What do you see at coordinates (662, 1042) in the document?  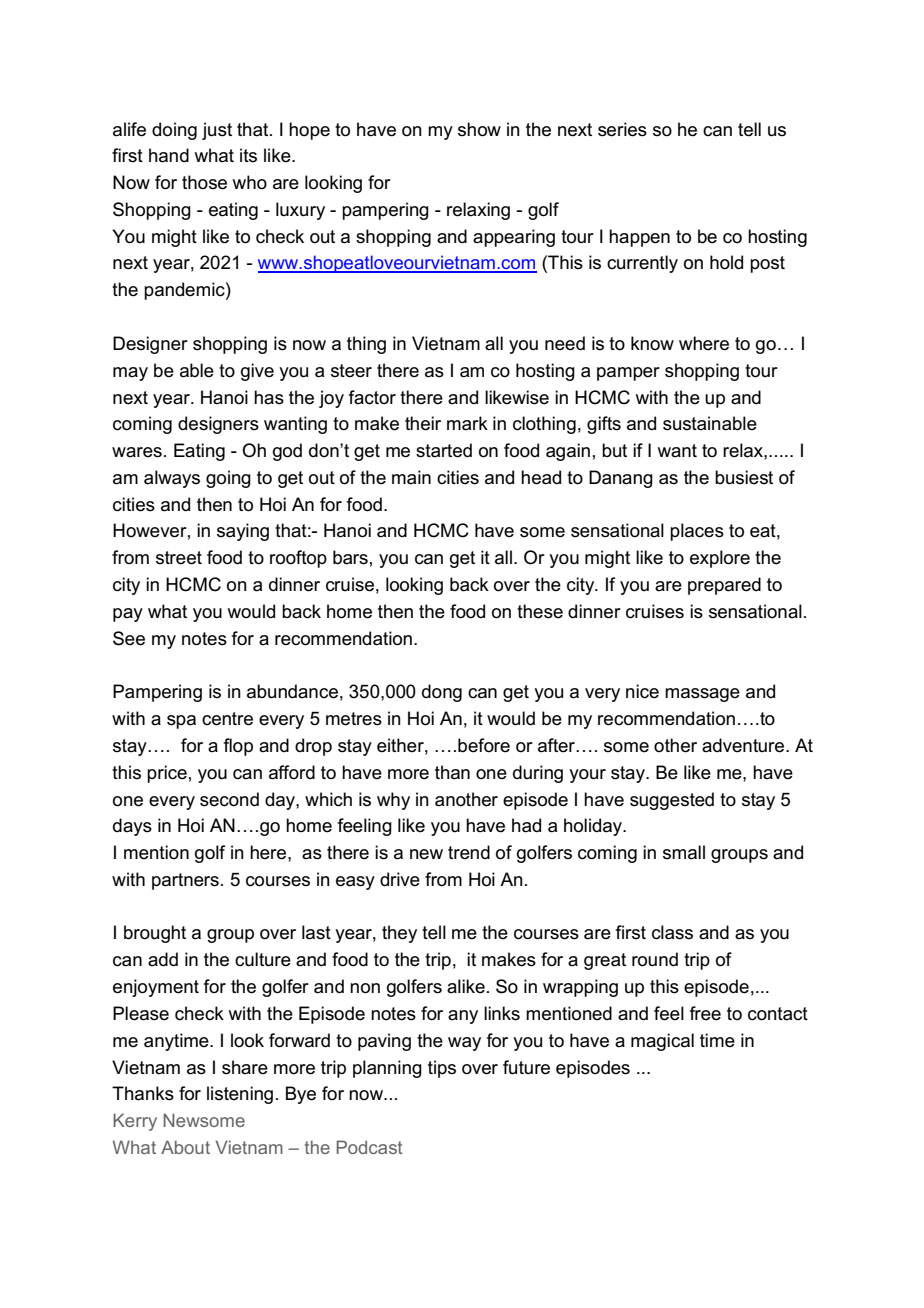 I see `magical` at bounding box center [662, 1042].
